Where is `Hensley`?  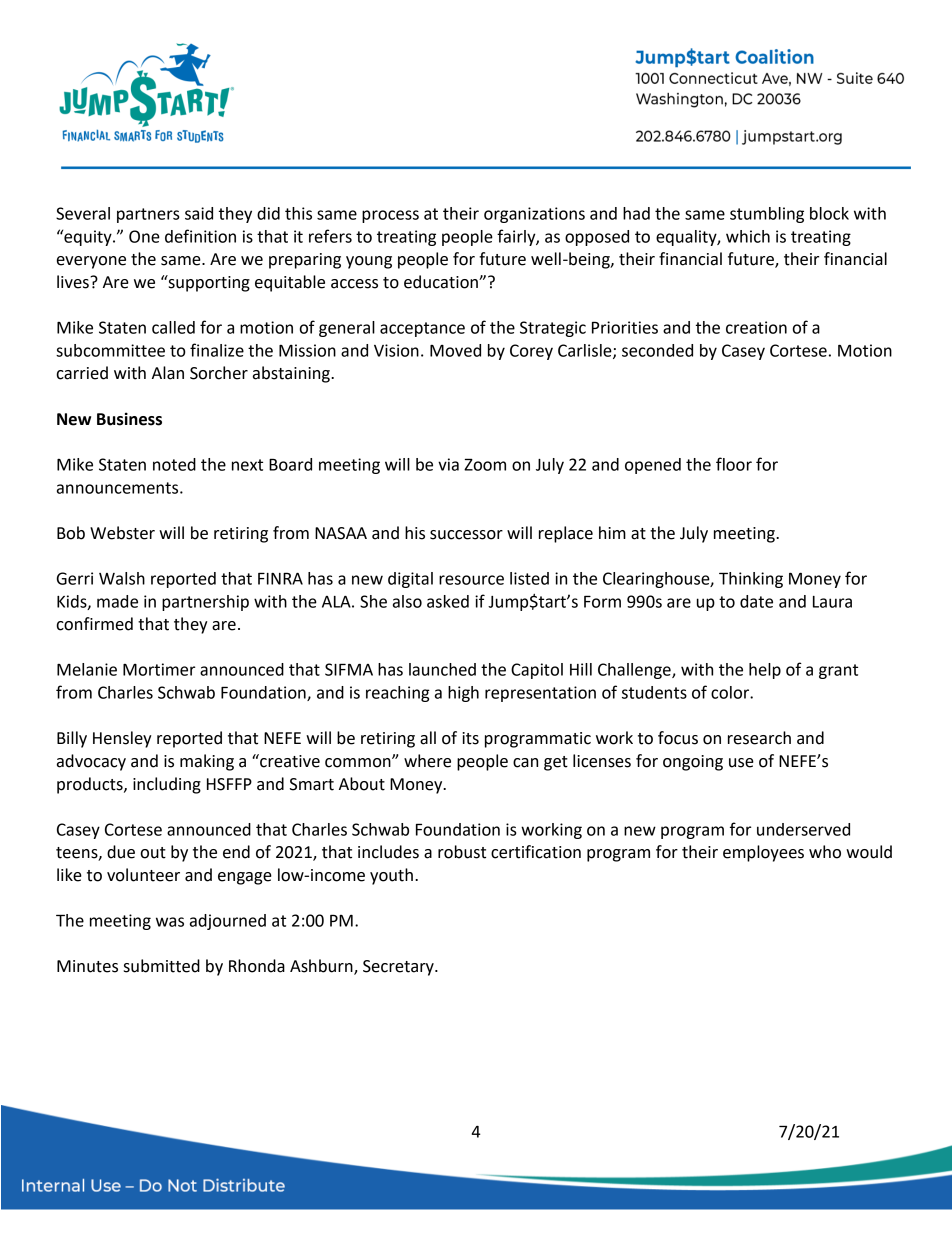 Hensley is located at coordinates (122, 739).
